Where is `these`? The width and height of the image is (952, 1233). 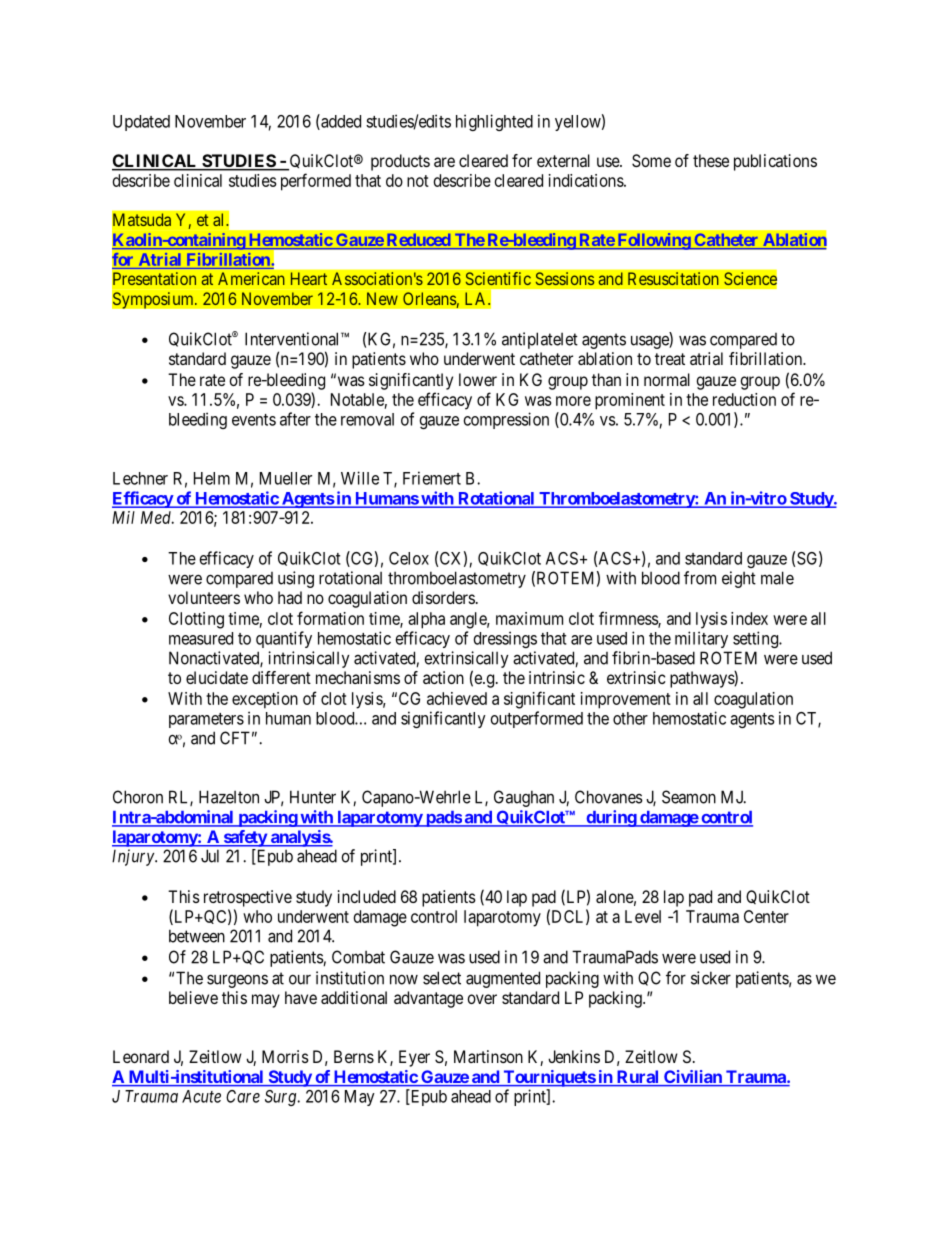 these is located at coordinates (711, 160).
